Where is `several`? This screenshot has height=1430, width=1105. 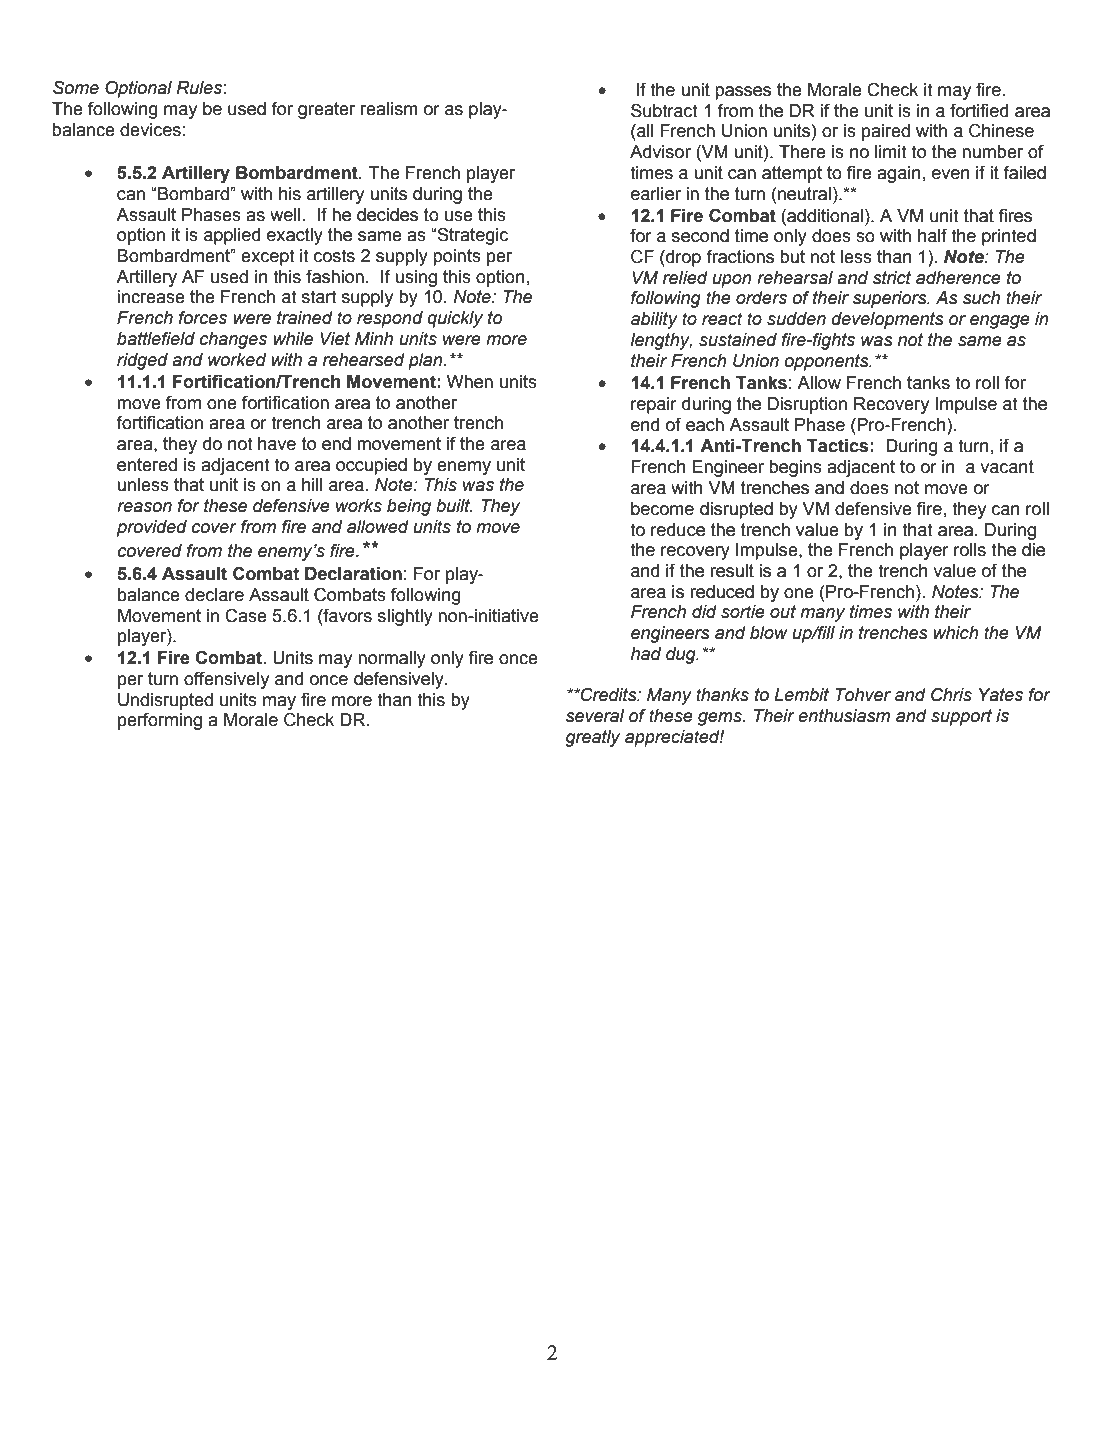 several is located at coordinates (595, 716).
